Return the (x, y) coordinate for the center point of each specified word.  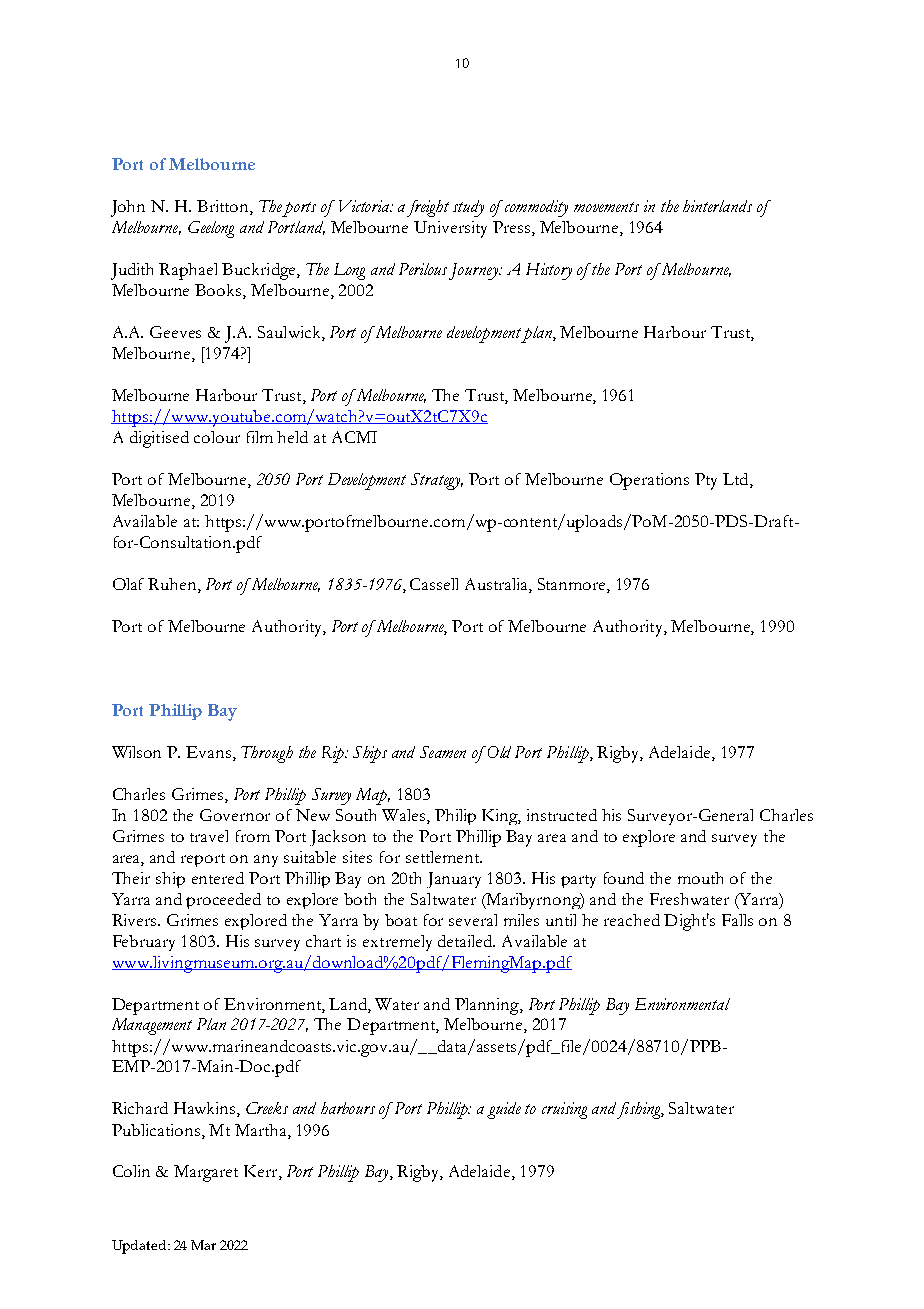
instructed (562, 815)
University (450, 229)
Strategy (437, 481)
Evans (208, 752)
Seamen (443, 752)
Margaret (206, 1173)
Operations (649, 481)
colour (217, 437)
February (144, 943)
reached (632, 920)
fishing (639, 1110)
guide (504, 1110)
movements (606, 207)
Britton (224, 207)
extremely (397, 943)
